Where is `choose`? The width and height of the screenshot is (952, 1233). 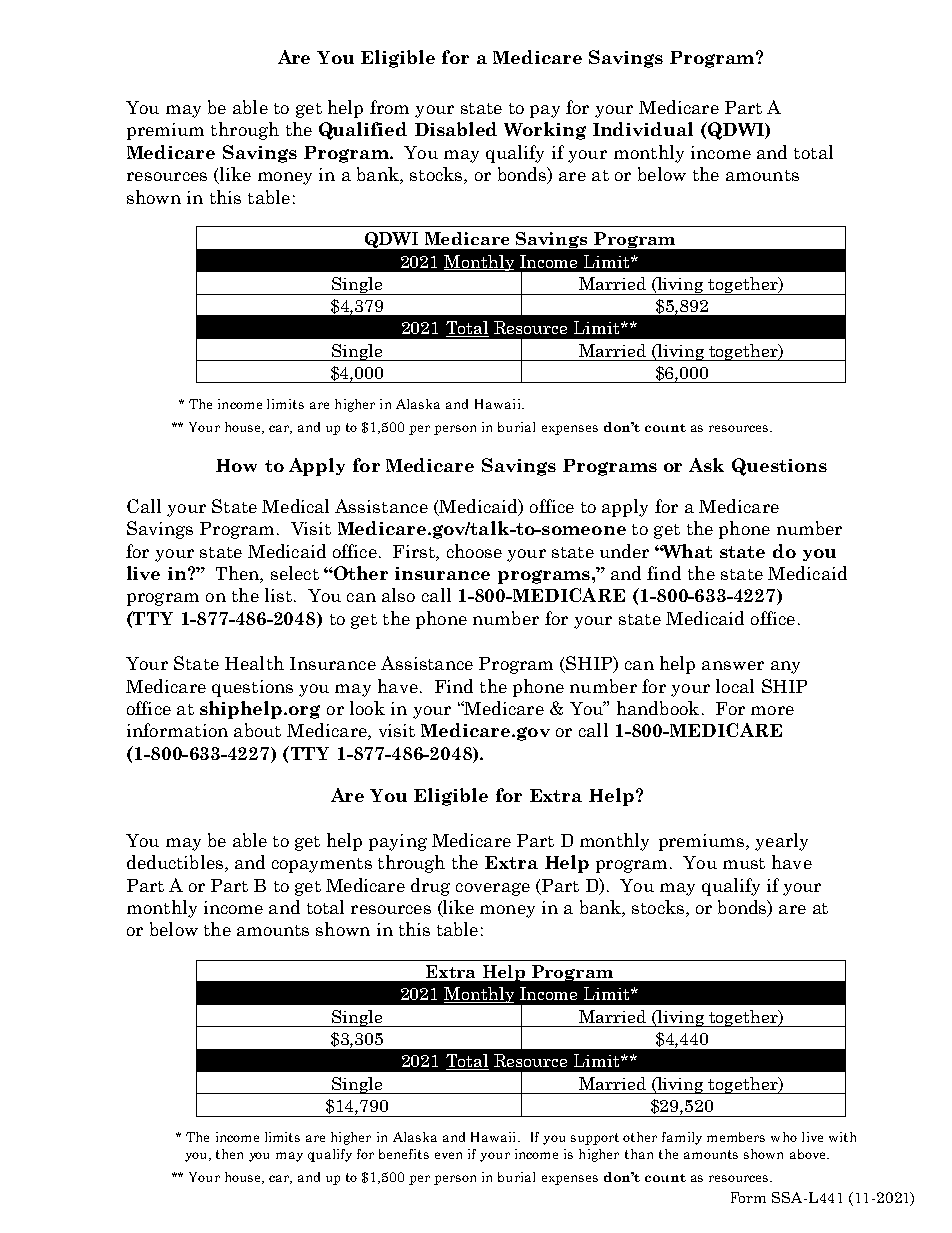 choose is located at coordinates (474, 551).
